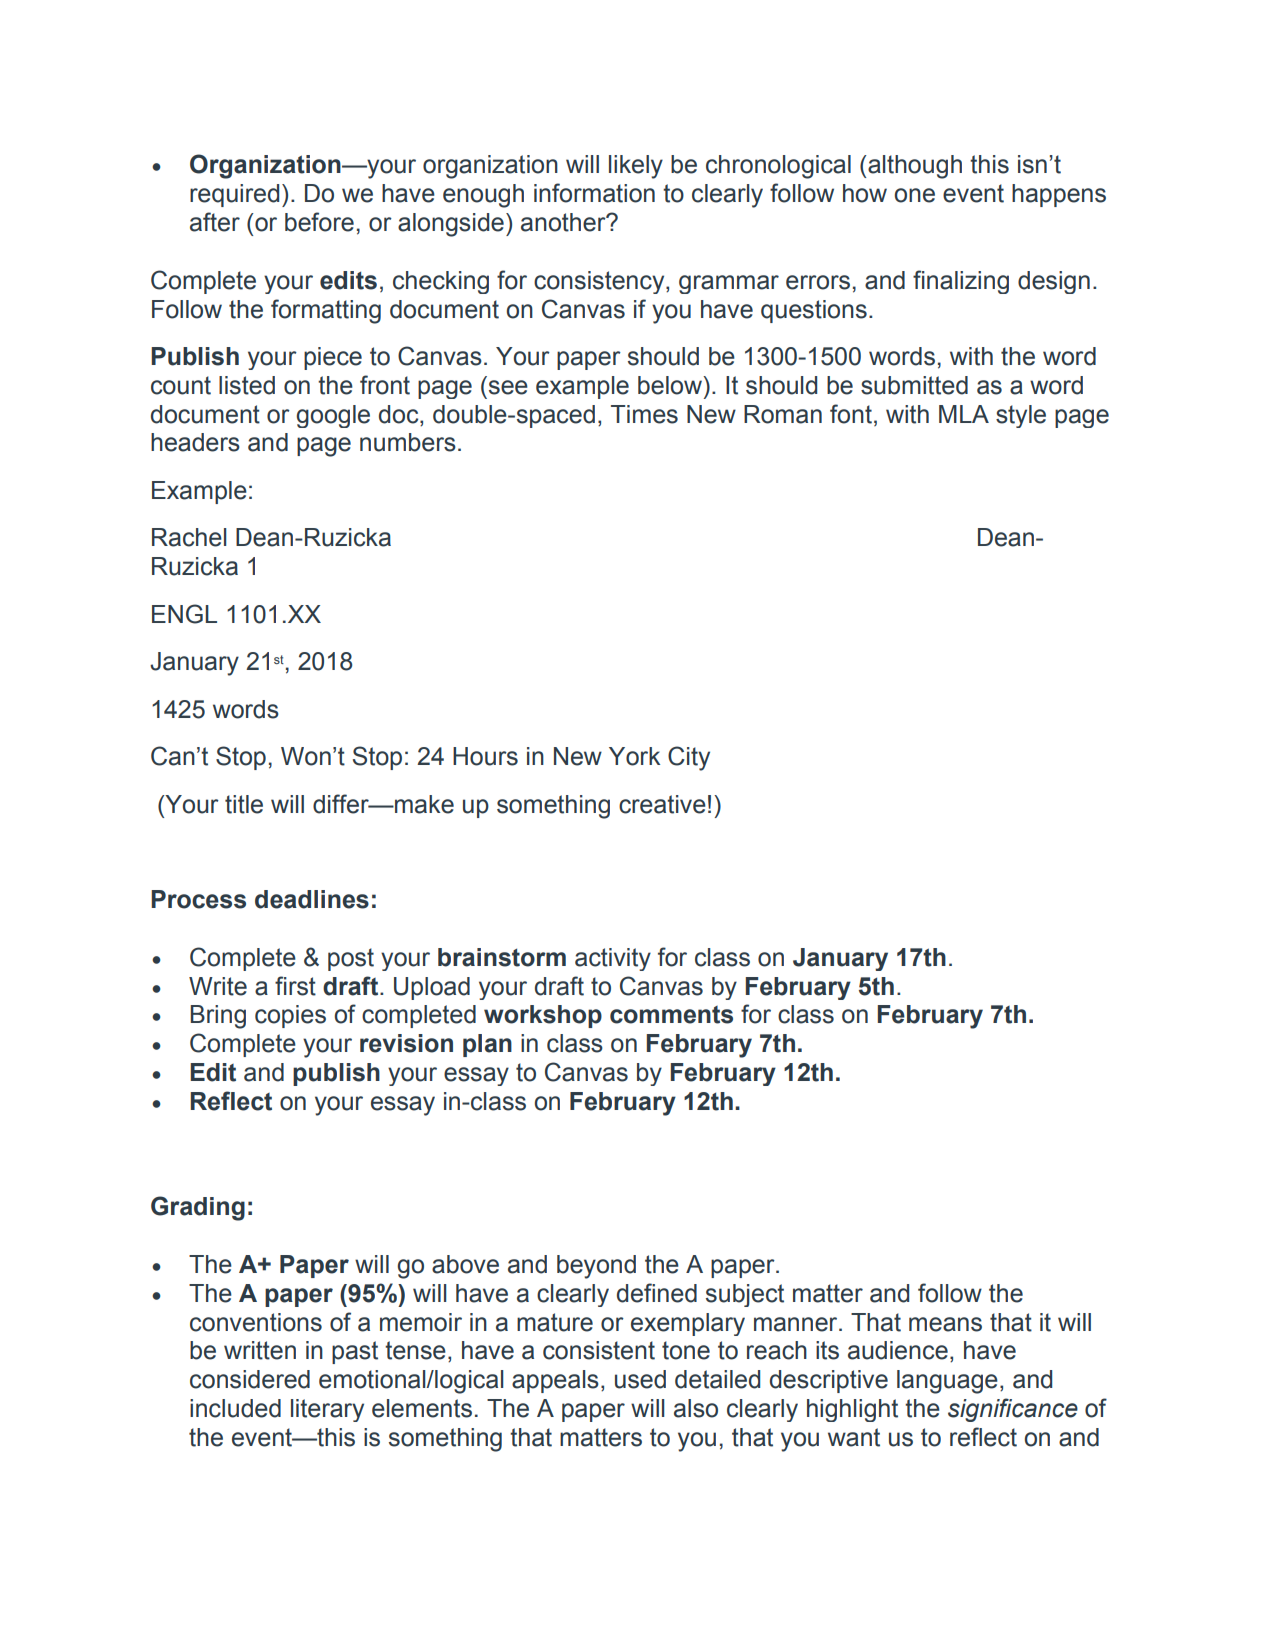 The height and width of the screenshot is (1651, 1276). Describe the element at coordinates (319, 222) in the screenshot. I see `before` at that location.
